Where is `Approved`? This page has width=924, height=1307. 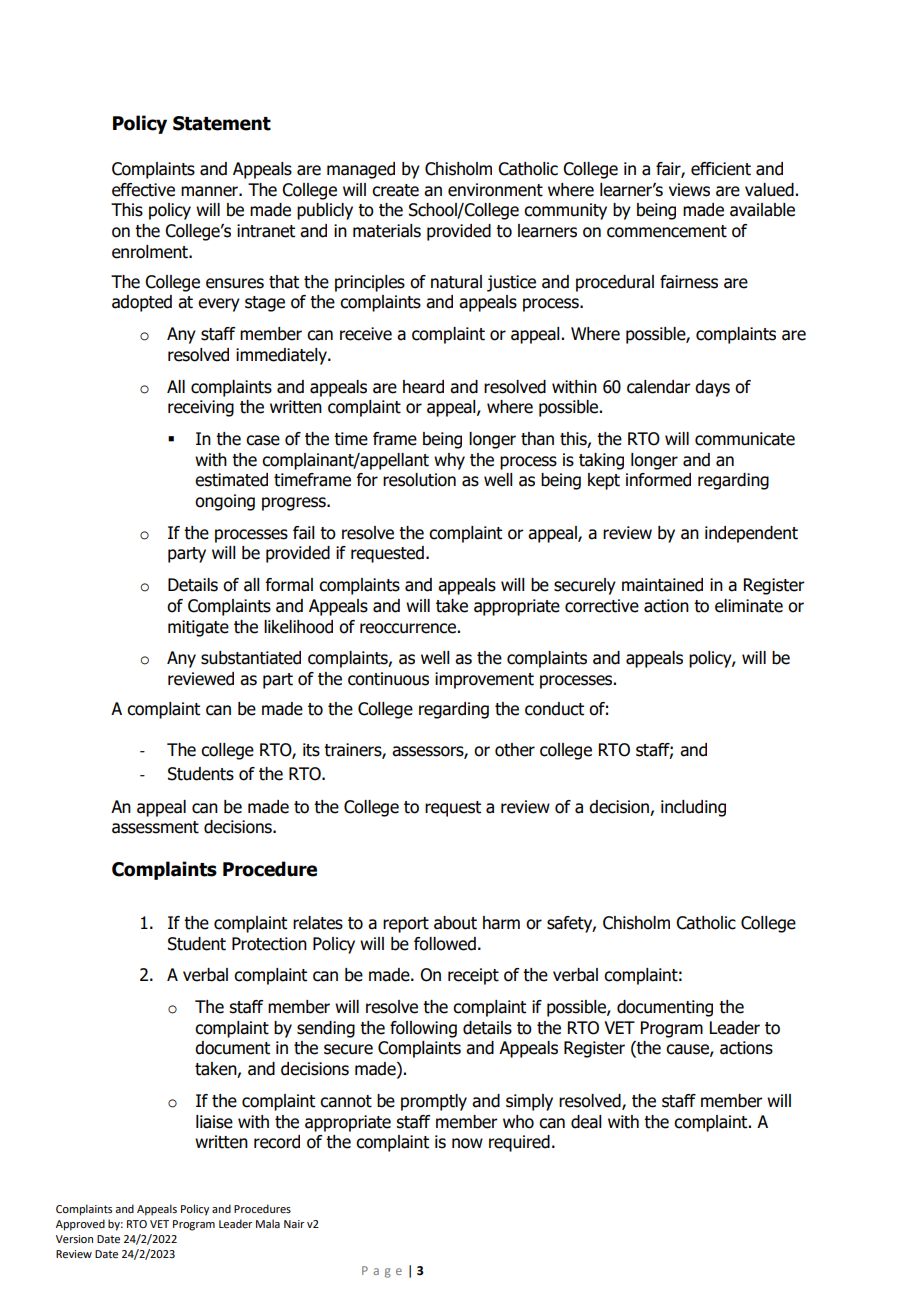
Approved is located at coordinates (80, 1225).
